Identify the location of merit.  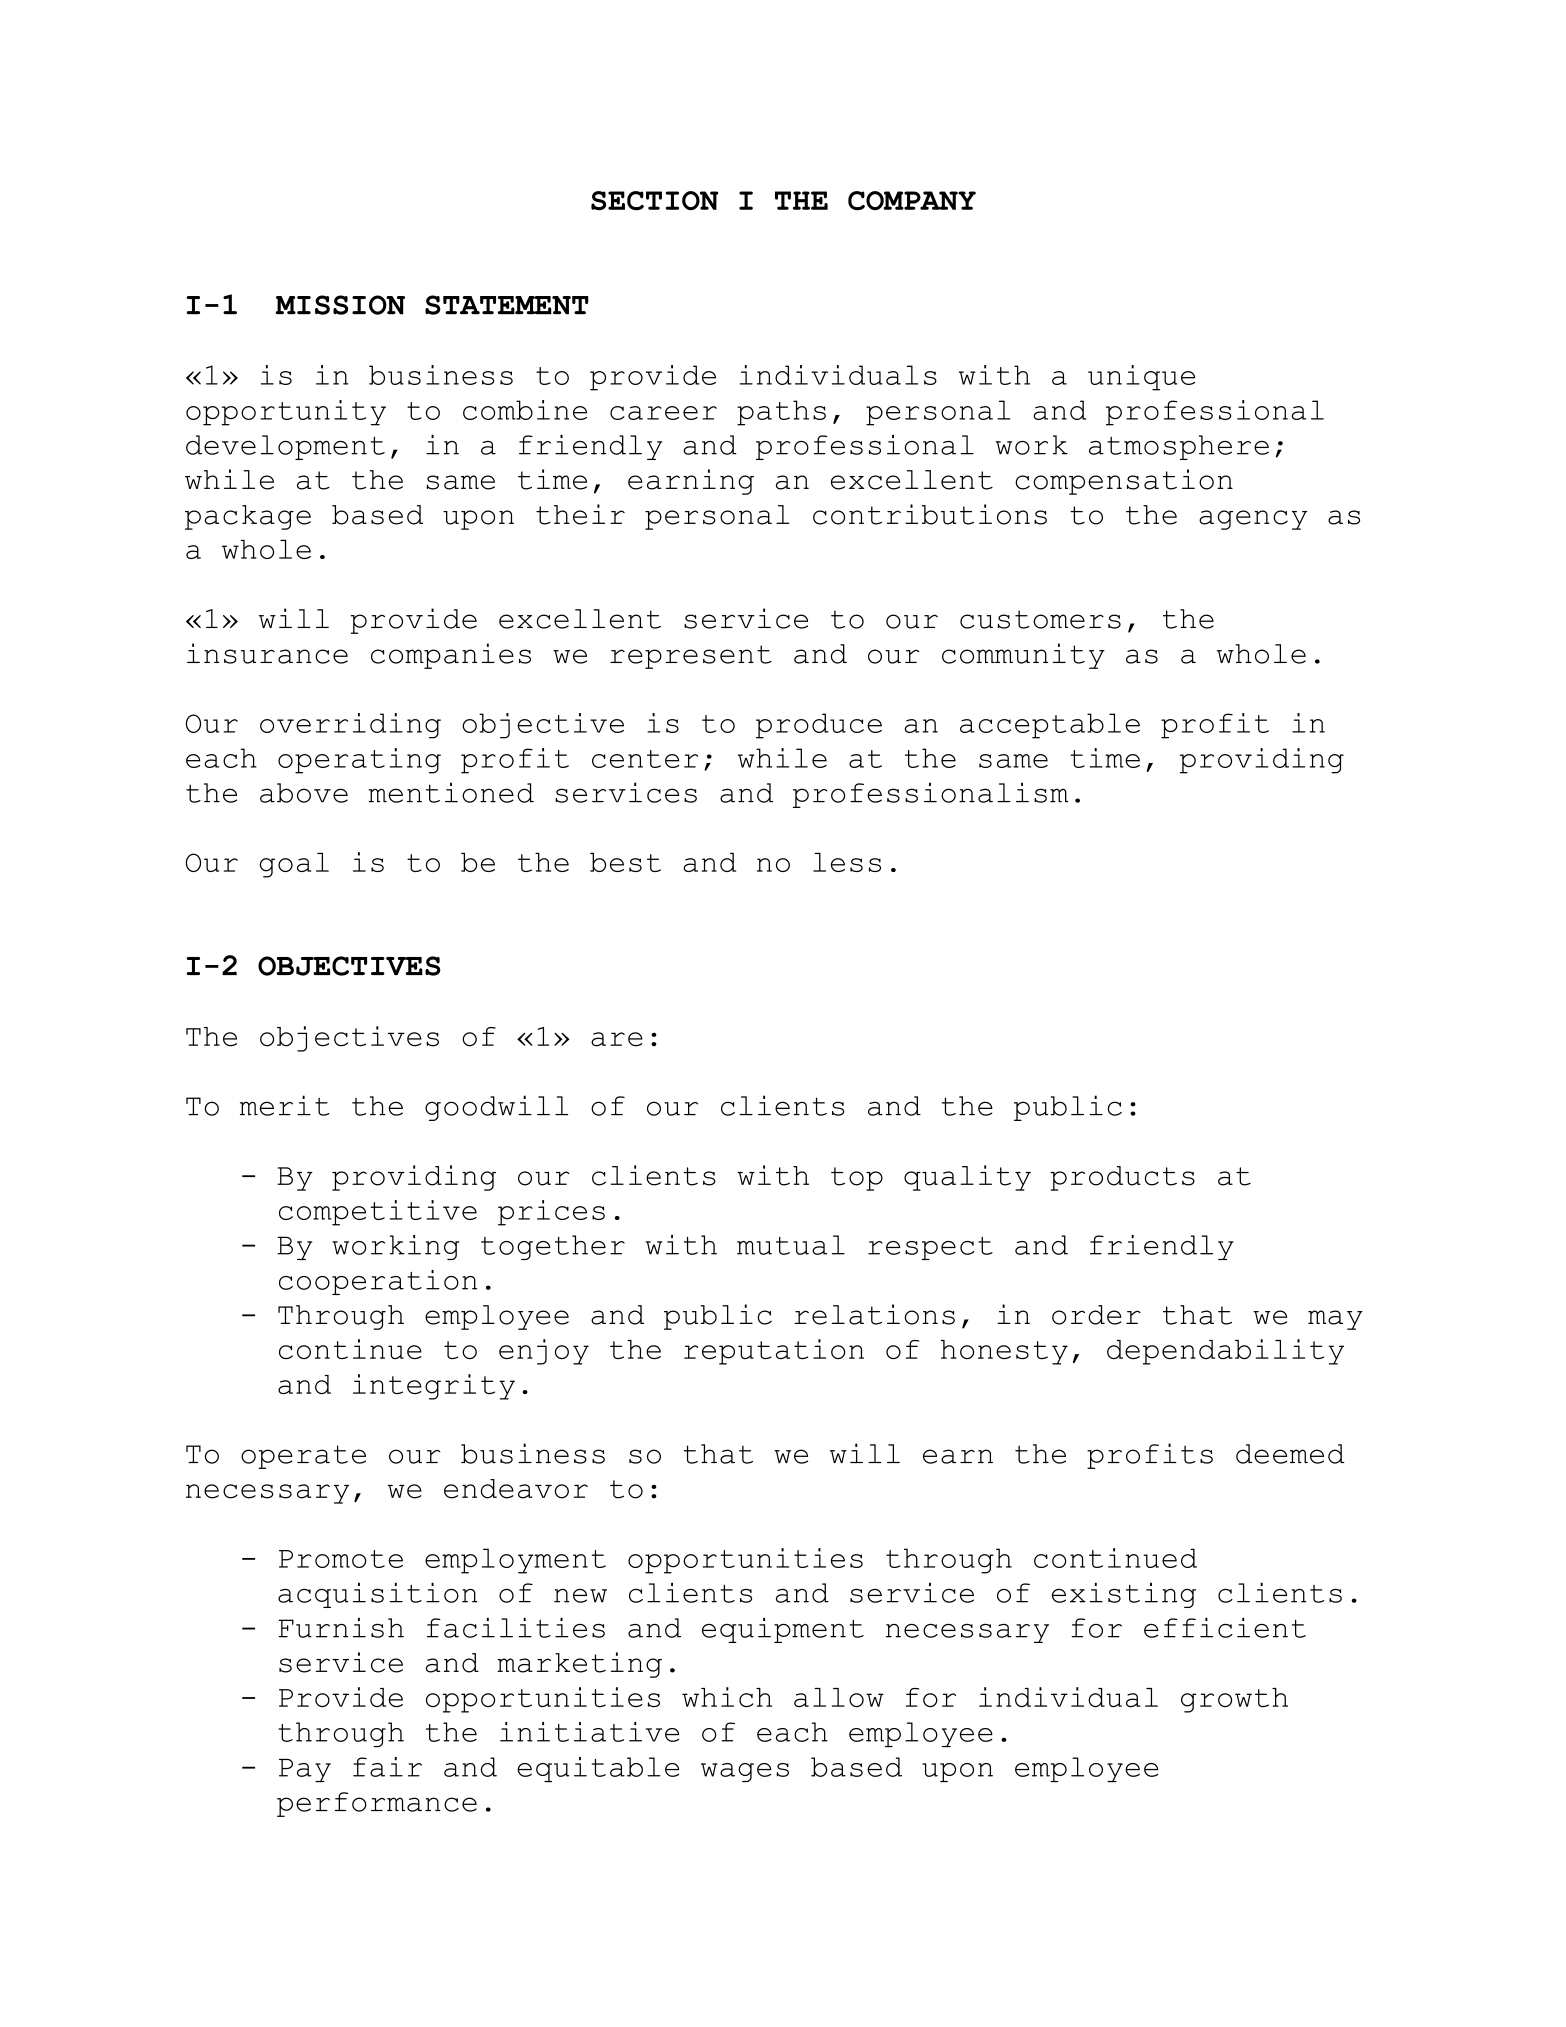
(285, 1105).
